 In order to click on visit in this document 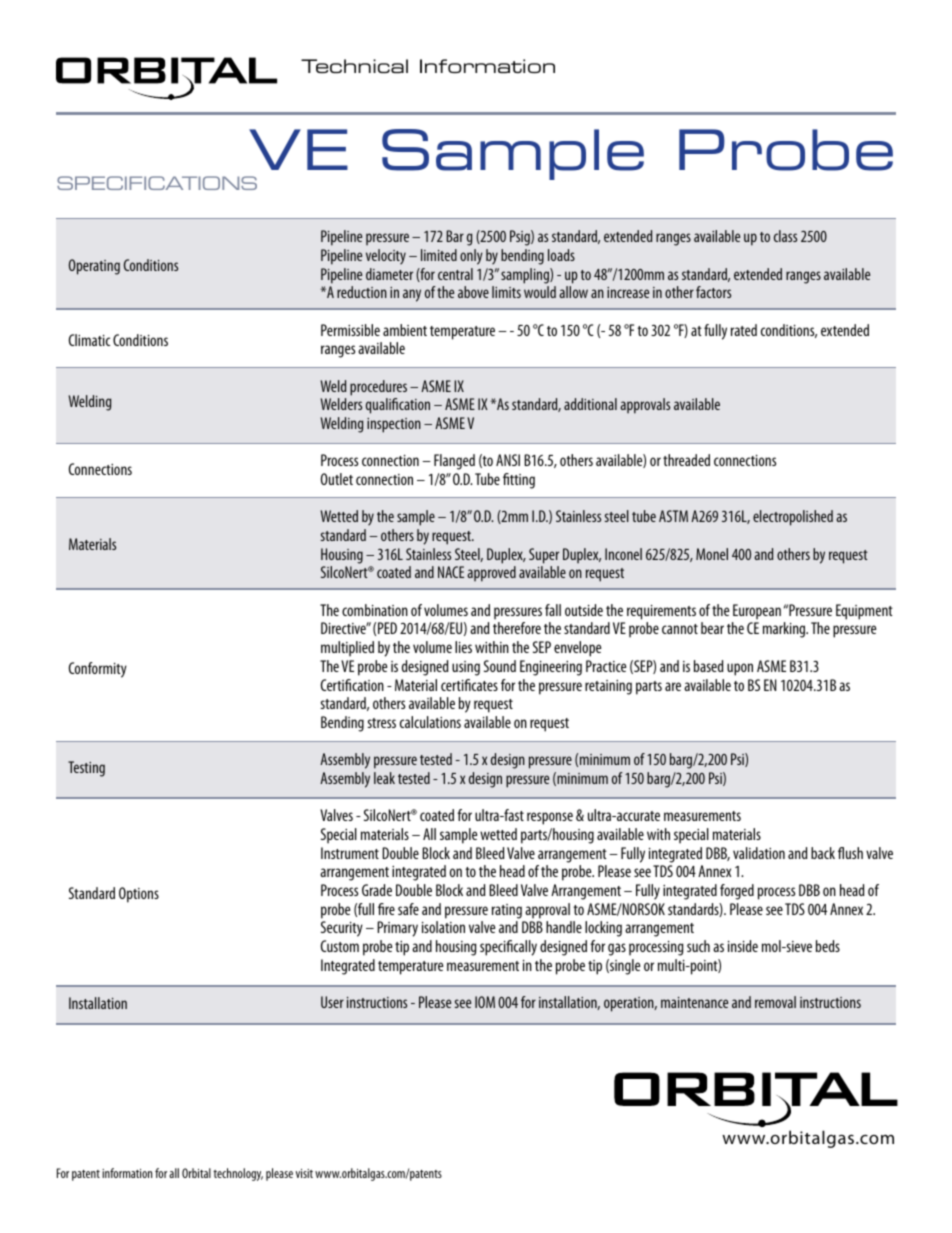, I will do `click(304, 1173)`.
